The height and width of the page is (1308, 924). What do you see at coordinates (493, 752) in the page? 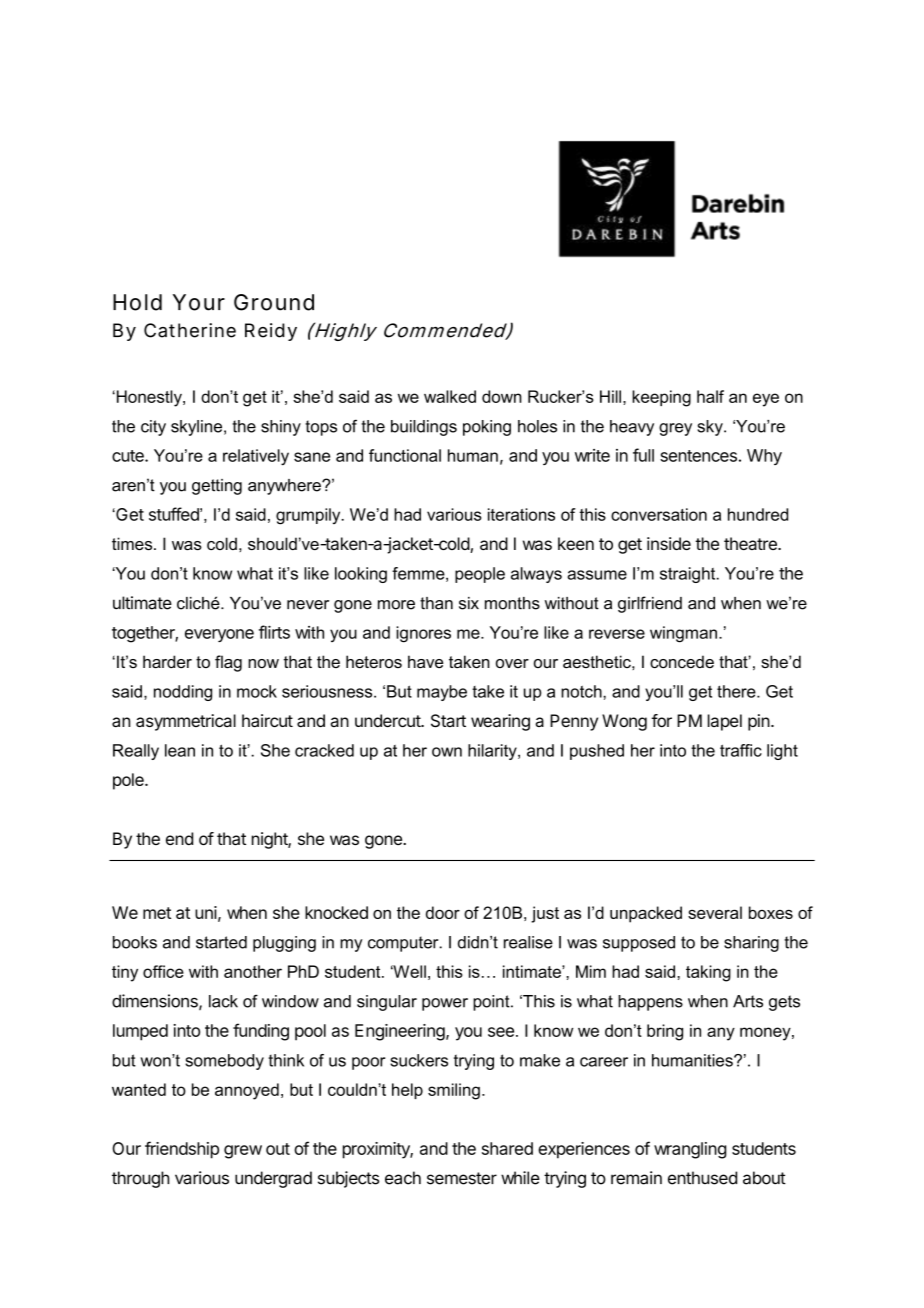
I see `hilarity` at bounding box center [493, 752].
